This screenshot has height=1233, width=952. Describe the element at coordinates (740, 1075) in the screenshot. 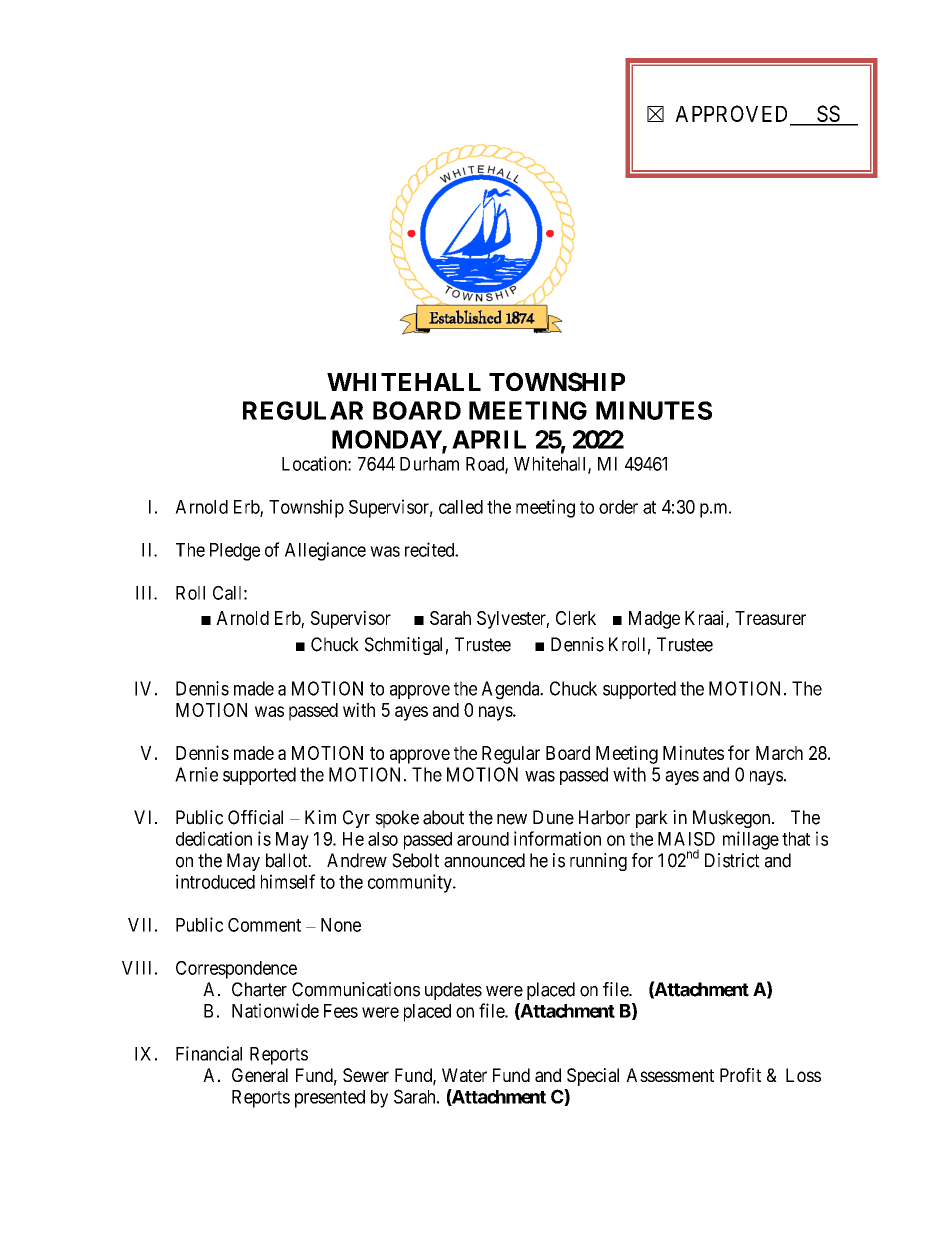

I see `Profit` at that location.
